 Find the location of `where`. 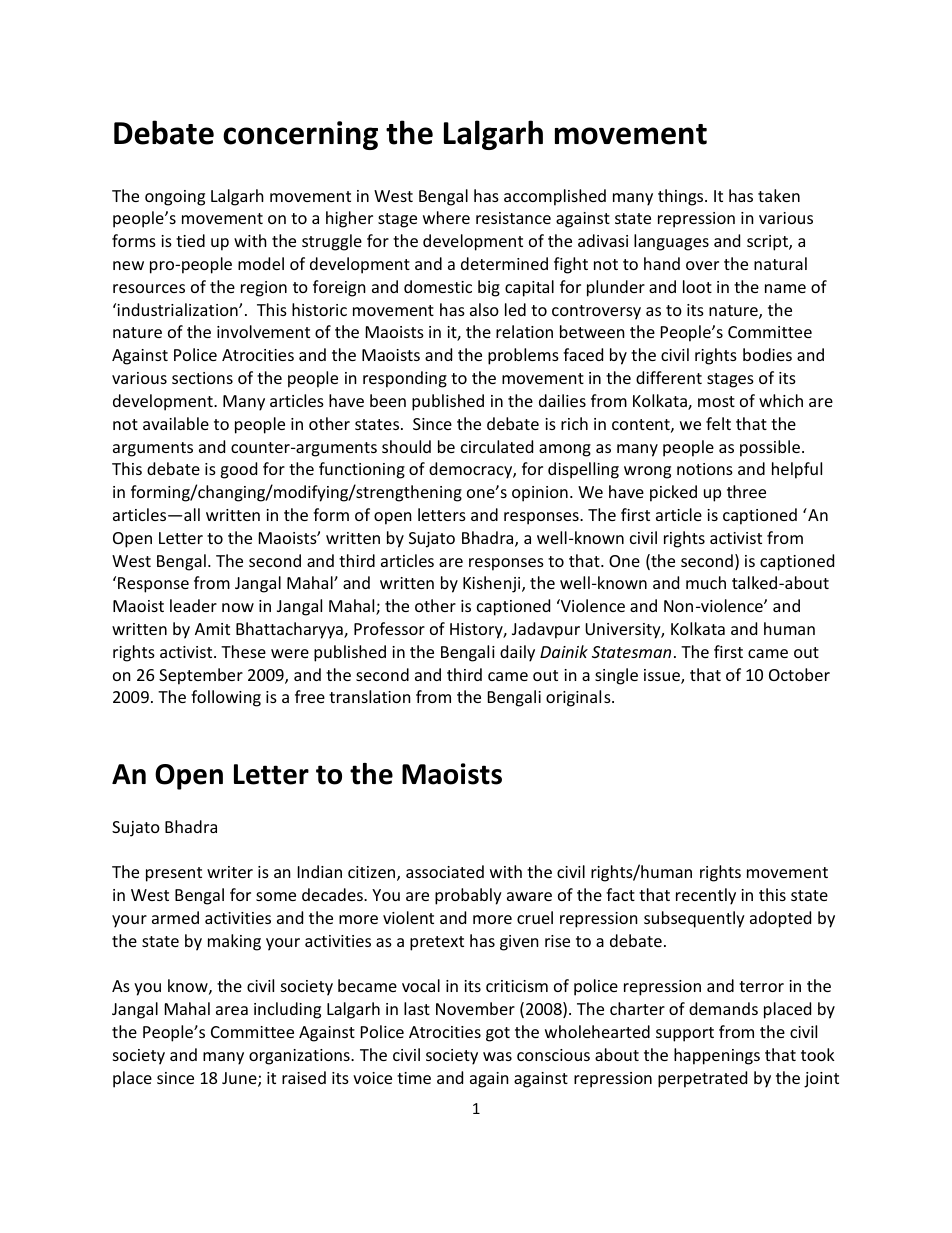

where is located at coordinates (446, 217).
